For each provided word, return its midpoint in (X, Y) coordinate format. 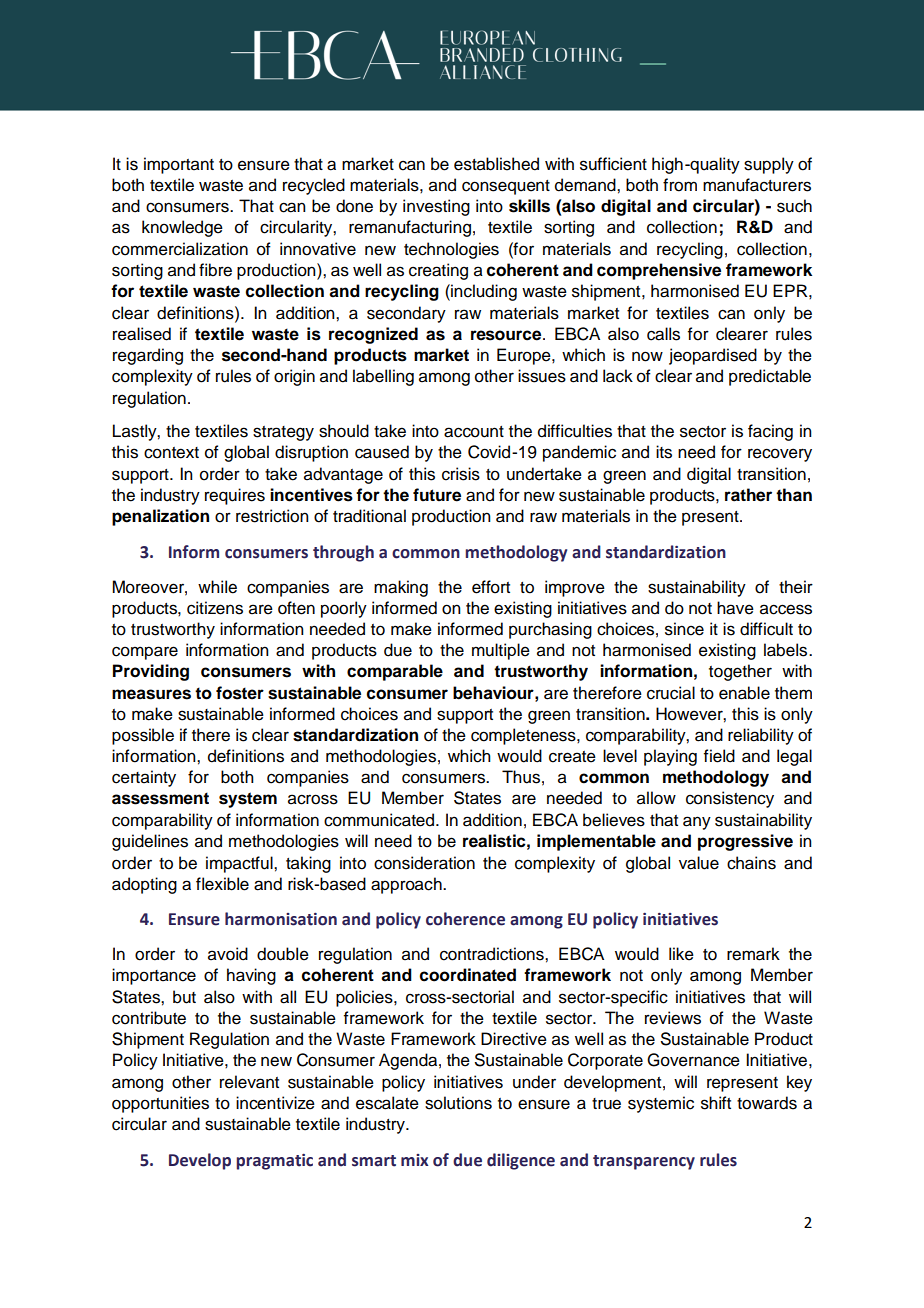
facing (770, 432)
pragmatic (274, 1162)
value (699, 863)
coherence (465, 919)
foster (240, 693)
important (179, 165)
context (171, 453)
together (740, 672)
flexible (222, 884)
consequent (506, 187)
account (474, 432)
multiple (501, 651)
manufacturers (757, 185)
